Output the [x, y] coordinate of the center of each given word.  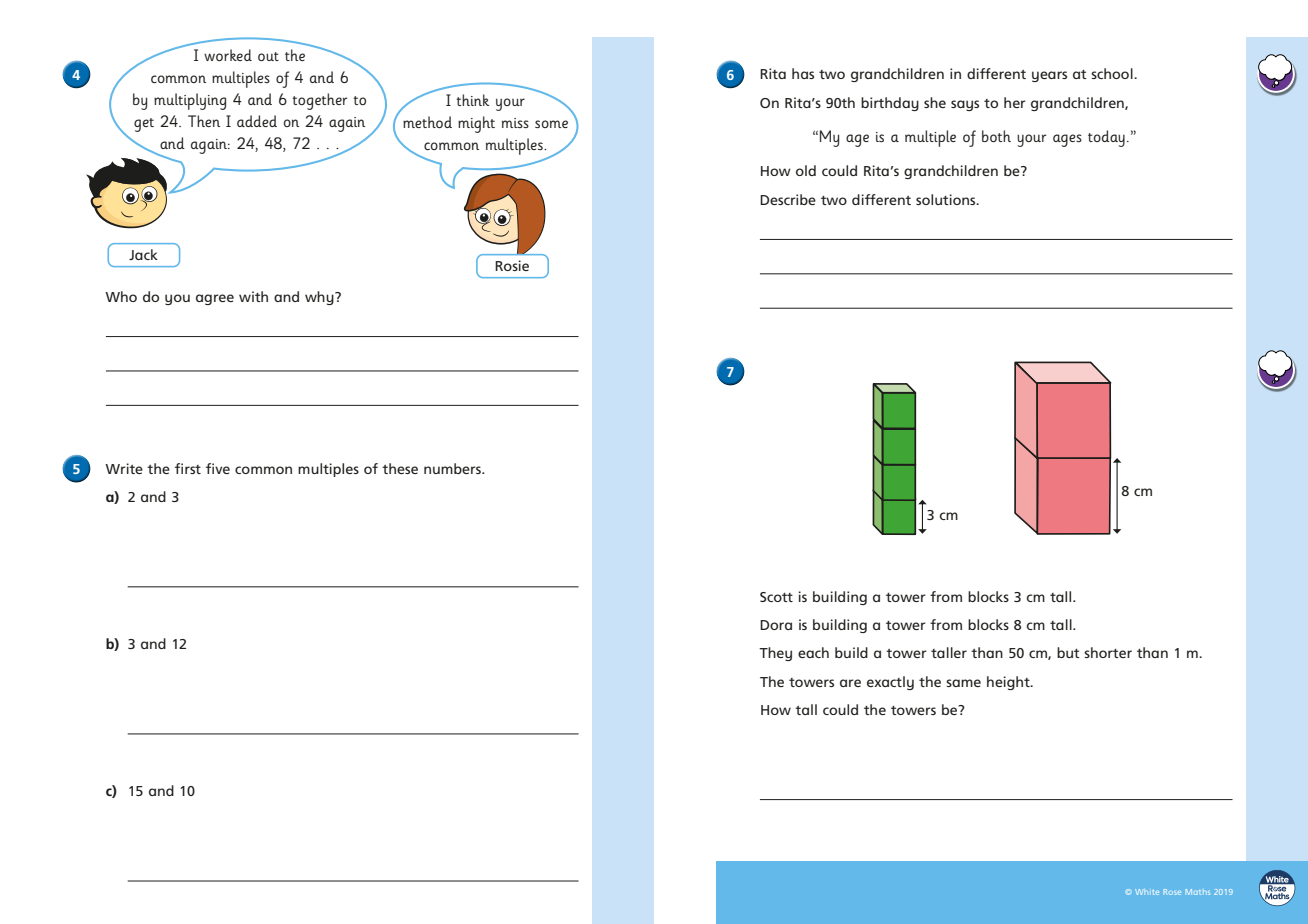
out [268, 56]
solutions [947, 199]
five [218, 468]
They [775, 654]
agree [215, 299]
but [1068, 652]
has [803, 73]
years [1049, 76]
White [1147, 892]
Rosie [512, 265]
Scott [776, 597]
